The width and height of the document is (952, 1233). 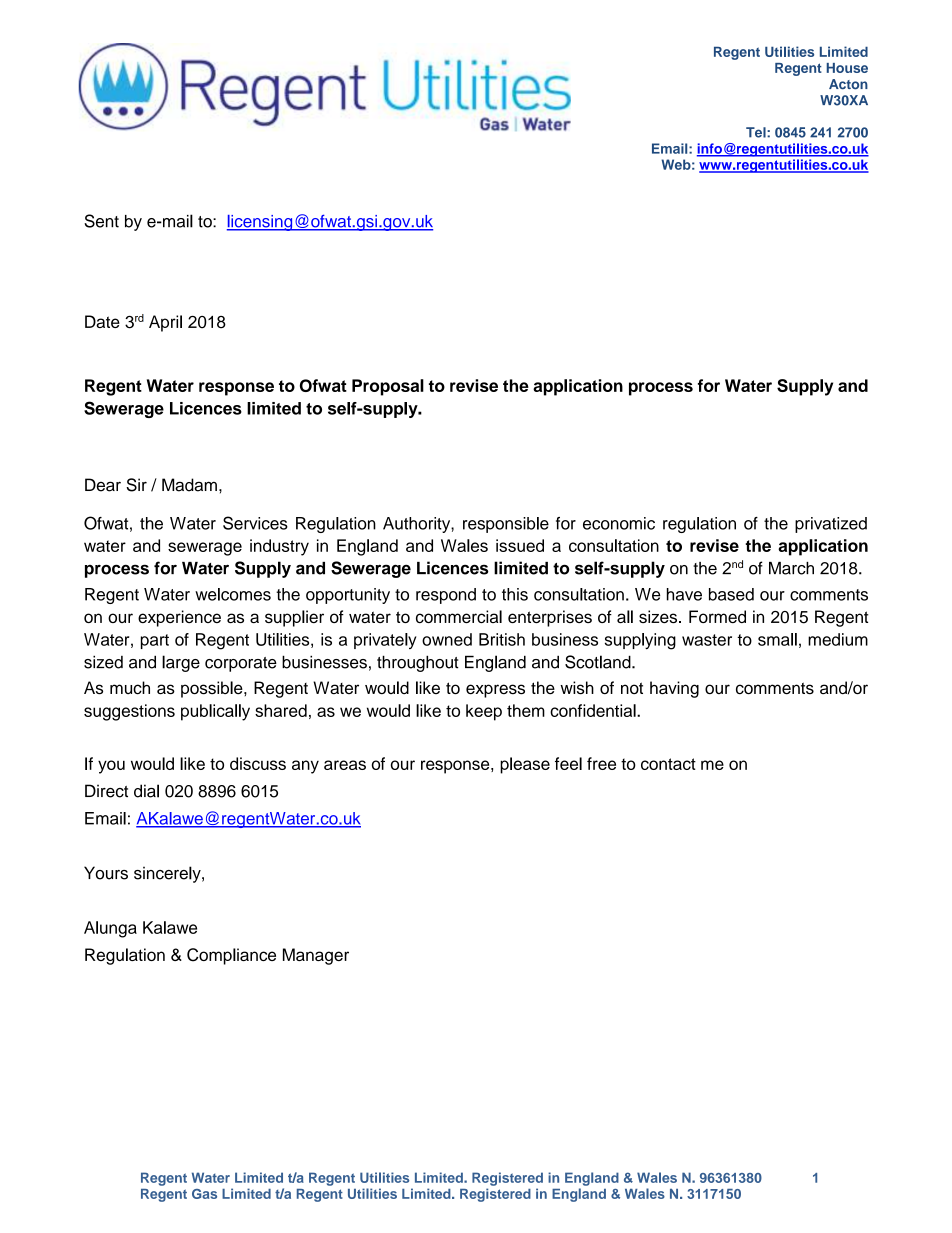 What do you see at coordinates (189, 485) in the document?
I see `Madam` at bounding box center [189, 485].
